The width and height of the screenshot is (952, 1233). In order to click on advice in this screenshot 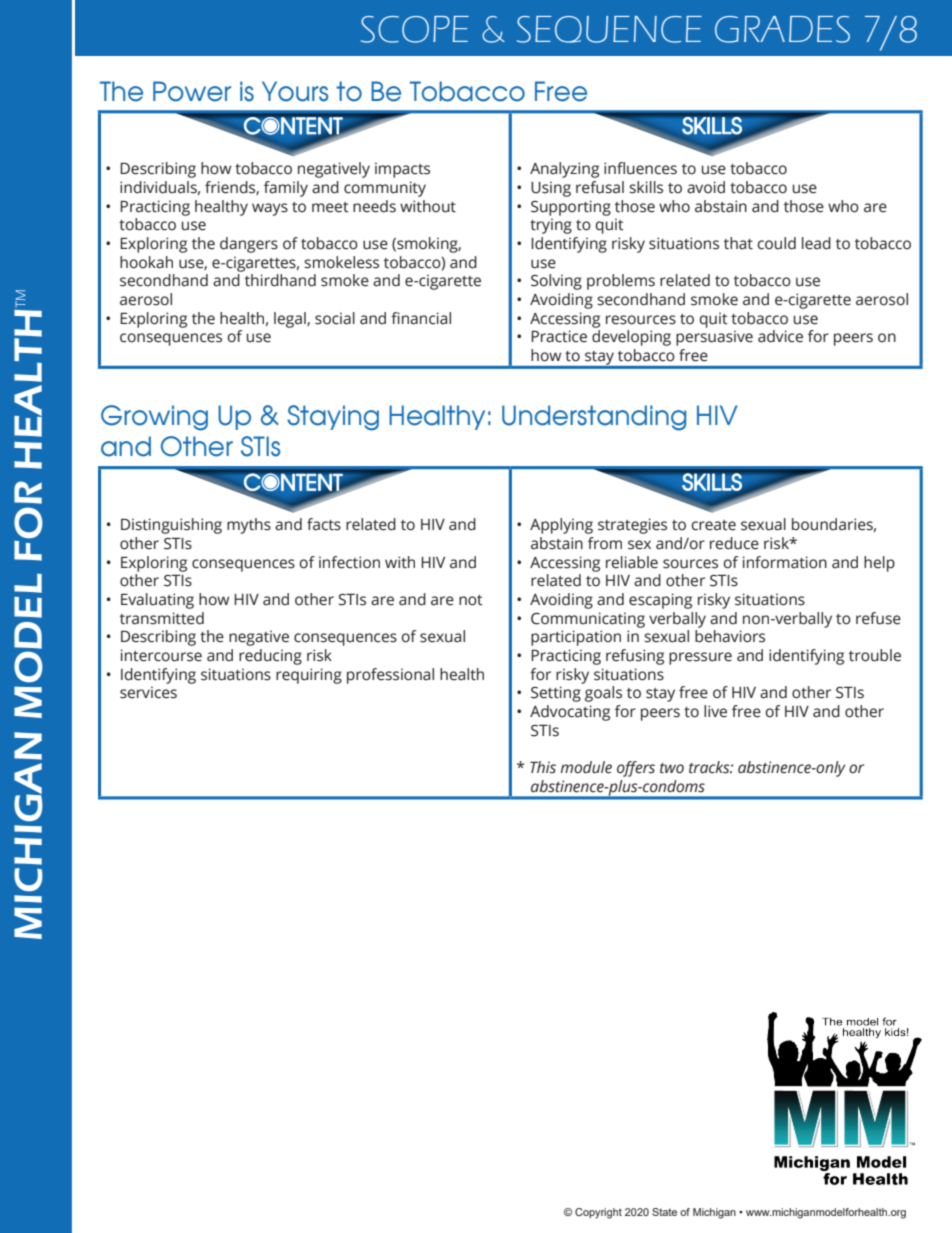, I will do `click(780, 336)`.
